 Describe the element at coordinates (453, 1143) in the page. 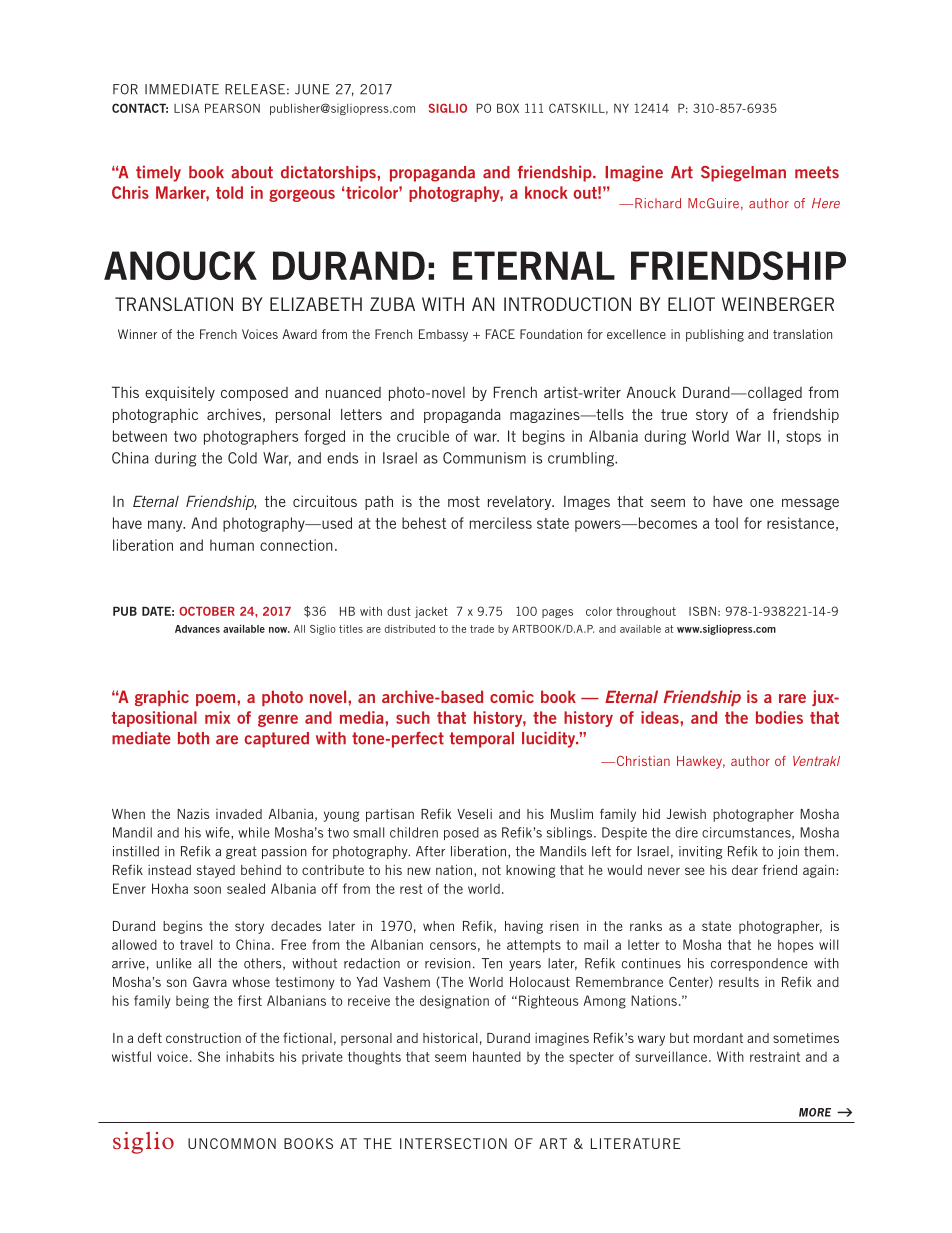

I see `INTERSECTION` at that location.
